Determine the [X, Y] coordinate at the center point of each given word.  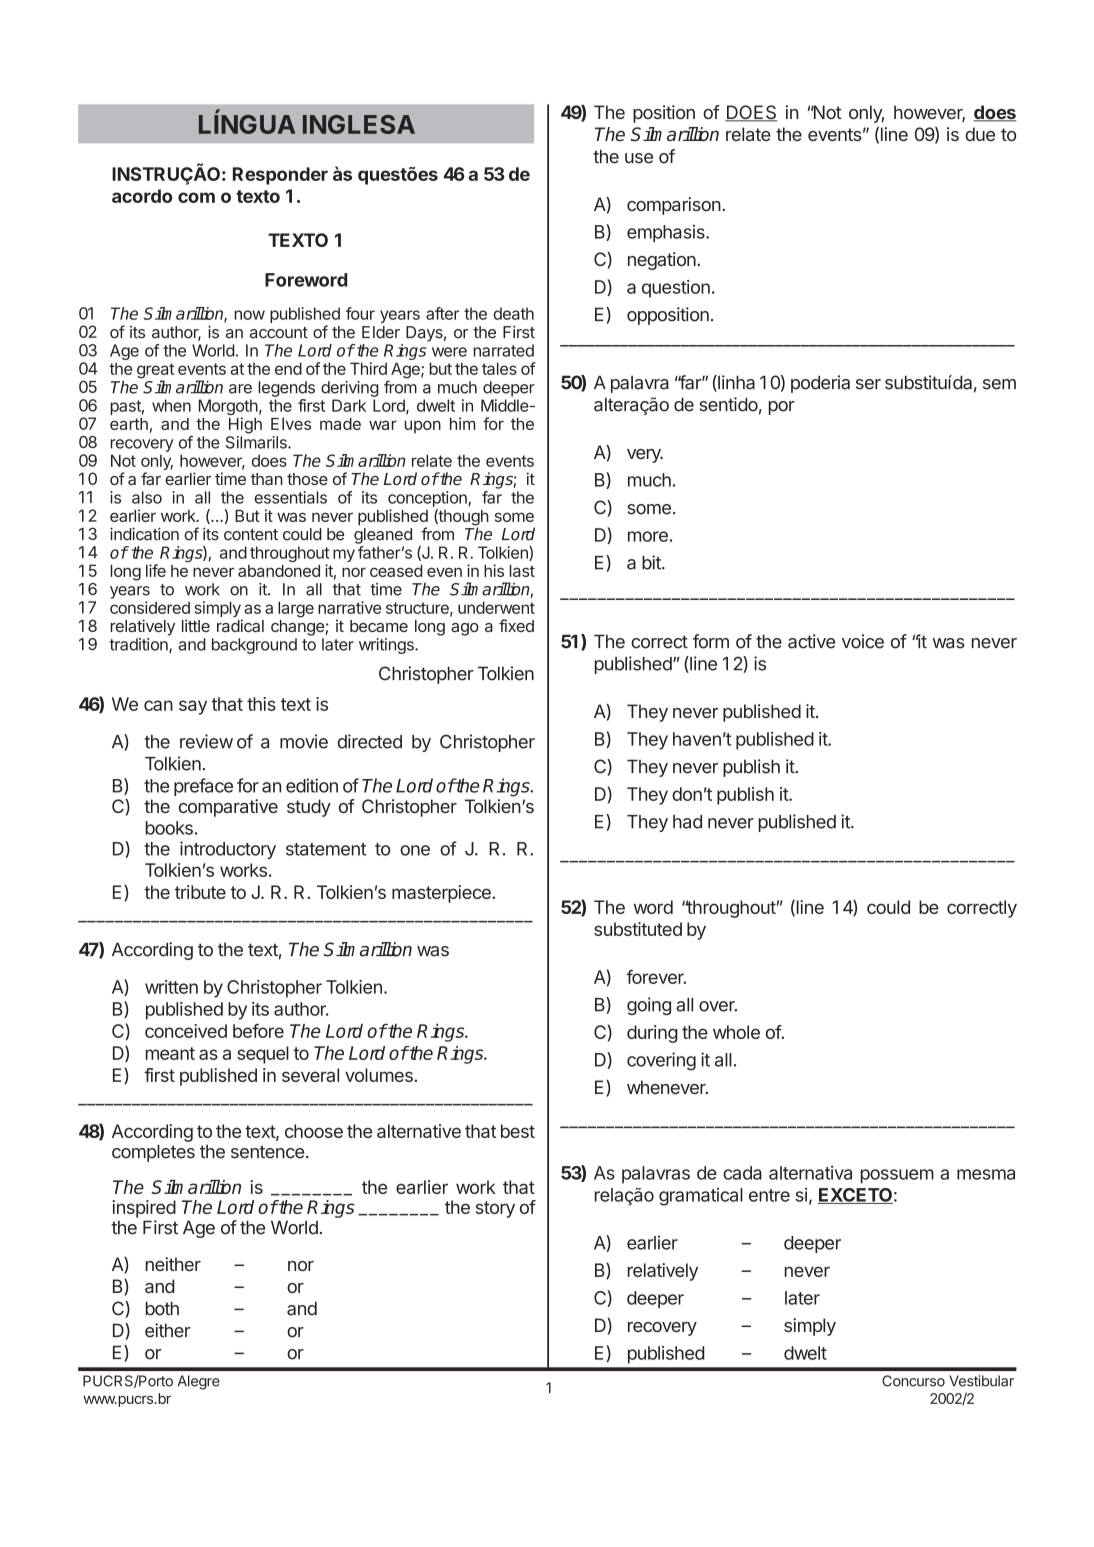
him [463, 423]
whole [736, 1032]
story [495, 1209]
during [652, 1034]
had [687, 822]
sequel [263, 1055]
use [639, 158]
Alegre [198, 1382]
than [267, 479]
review [206, 741]
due [980, 134]
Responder [280, 176]
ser [868, 384]
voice [863, 641]
